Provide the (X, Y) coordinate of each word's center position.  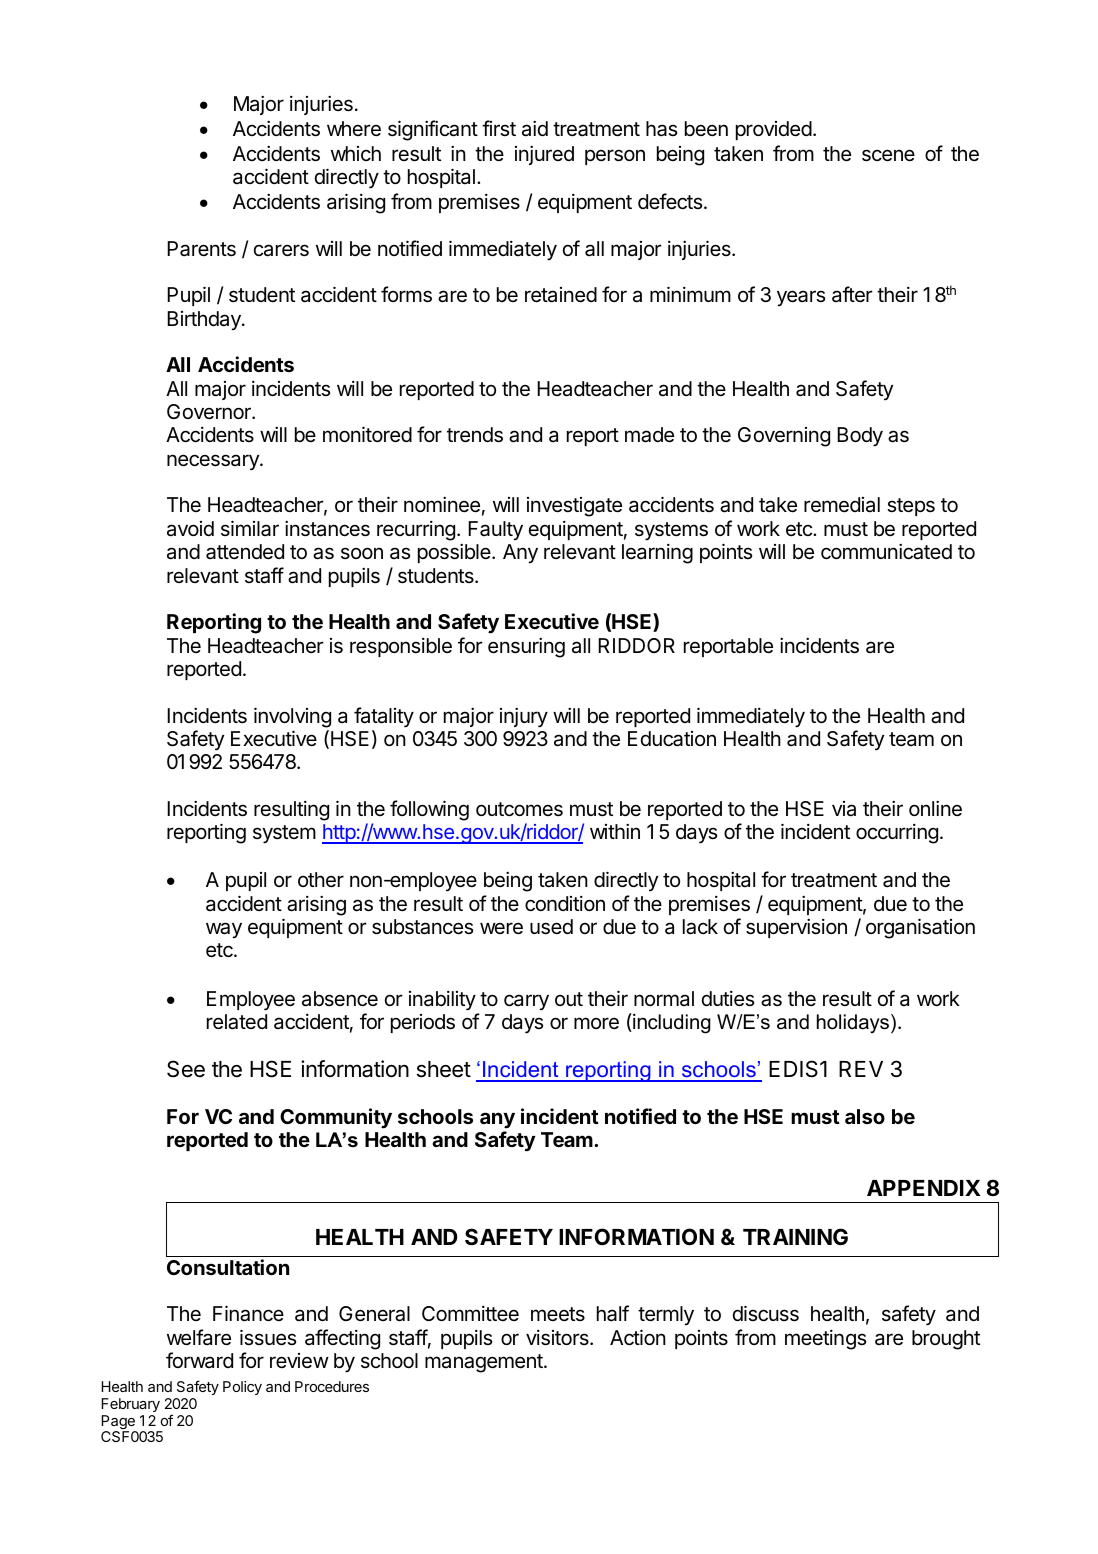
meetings (825, 1340)
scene (888, 155)
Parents (201, 249)
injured (544, 155)
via (844, 809)
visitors (558, 1338)
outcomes (519, 809)
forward (199, 1360)
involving (292, 717)
